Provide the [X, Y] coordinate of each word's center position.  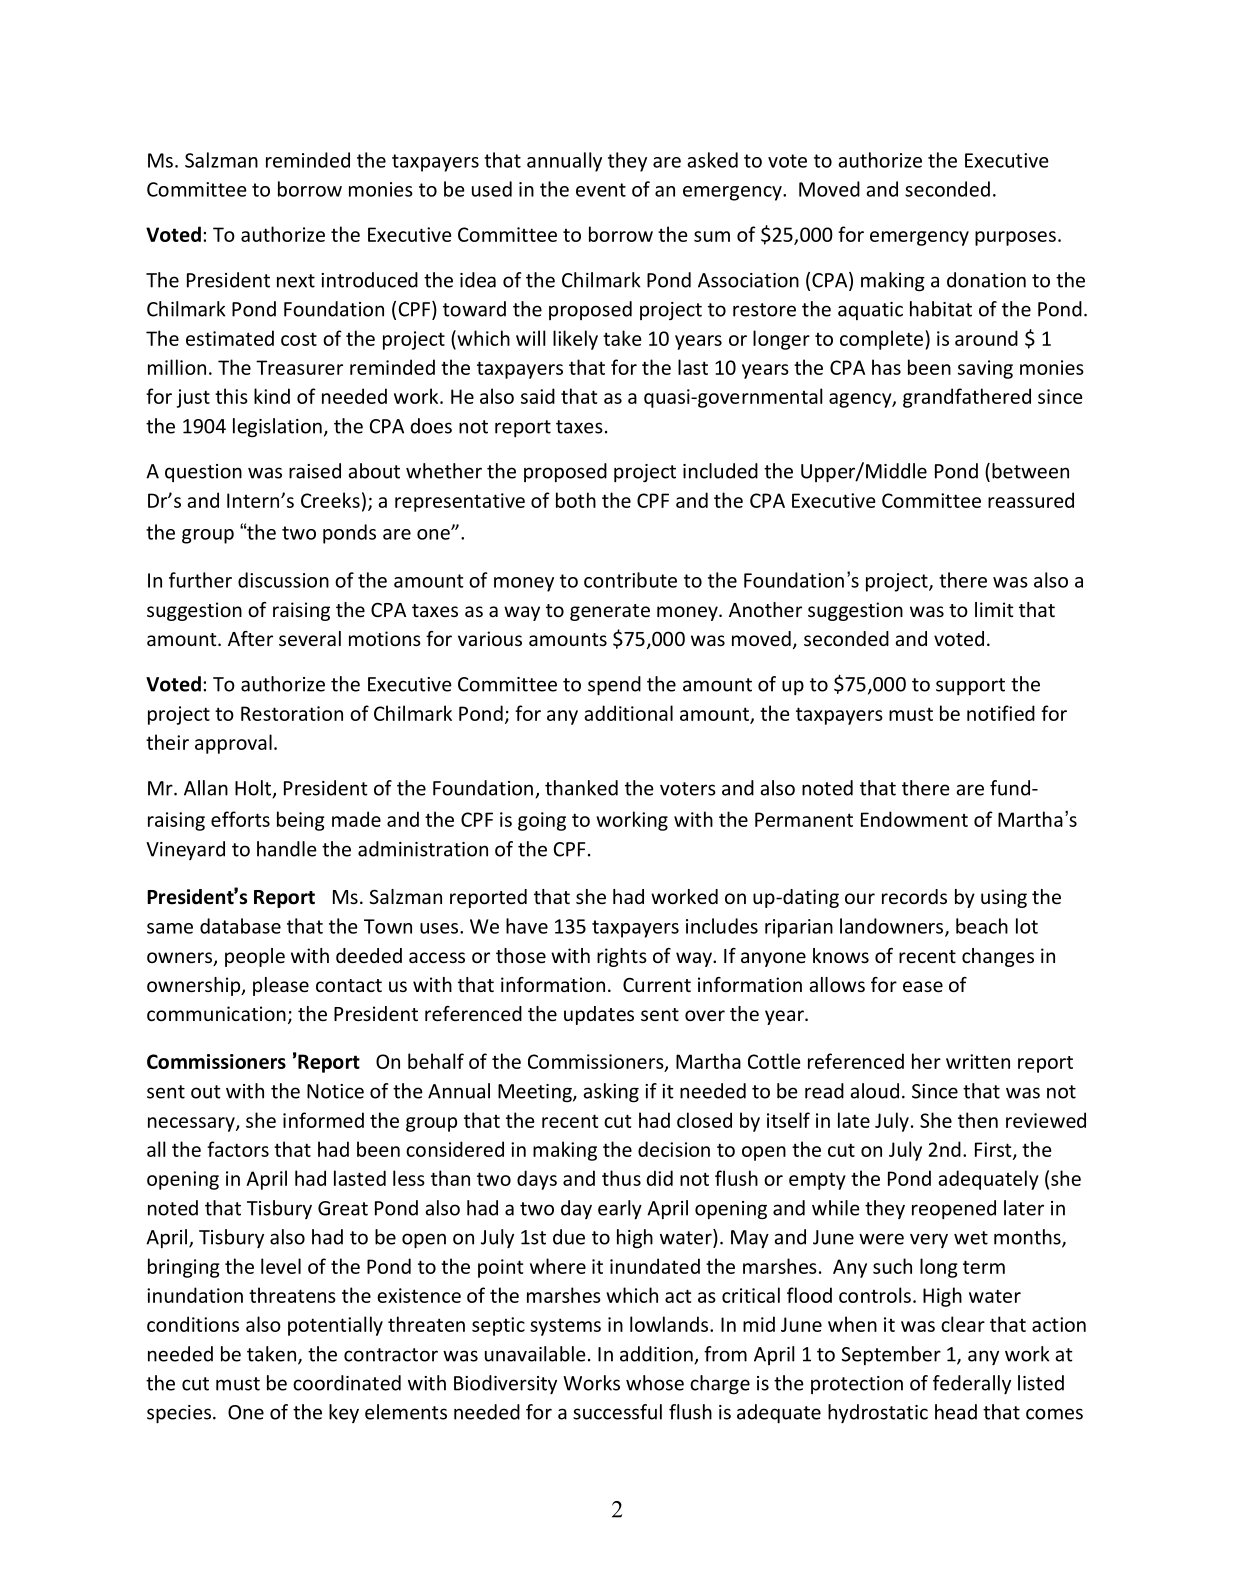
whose [655, 1383]
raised [315, 471]
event [601, 190]
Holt [254, 789]
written [978, 1061]
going [542, 821]
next [296, 281]
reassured [1031, 500]
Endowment [914, 819]
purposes [1015, 238]
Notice [335, 1091]
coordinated [347, 1383]
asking [611, 1093]
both [576, 500]
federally [972, 1384]
